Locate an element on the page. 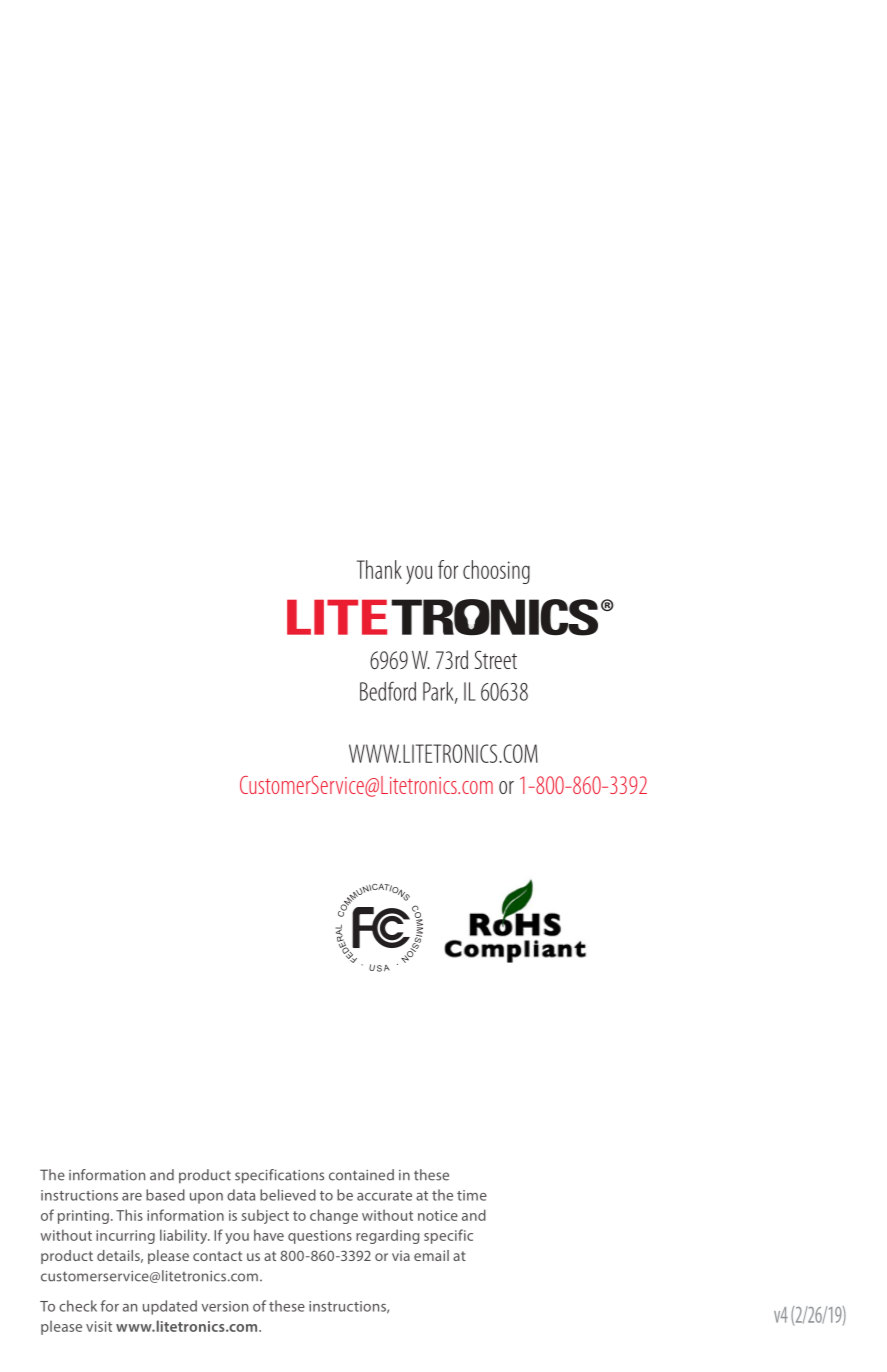 This image has height=1372, width=887. contained is located at coordinates (361, 1175).
